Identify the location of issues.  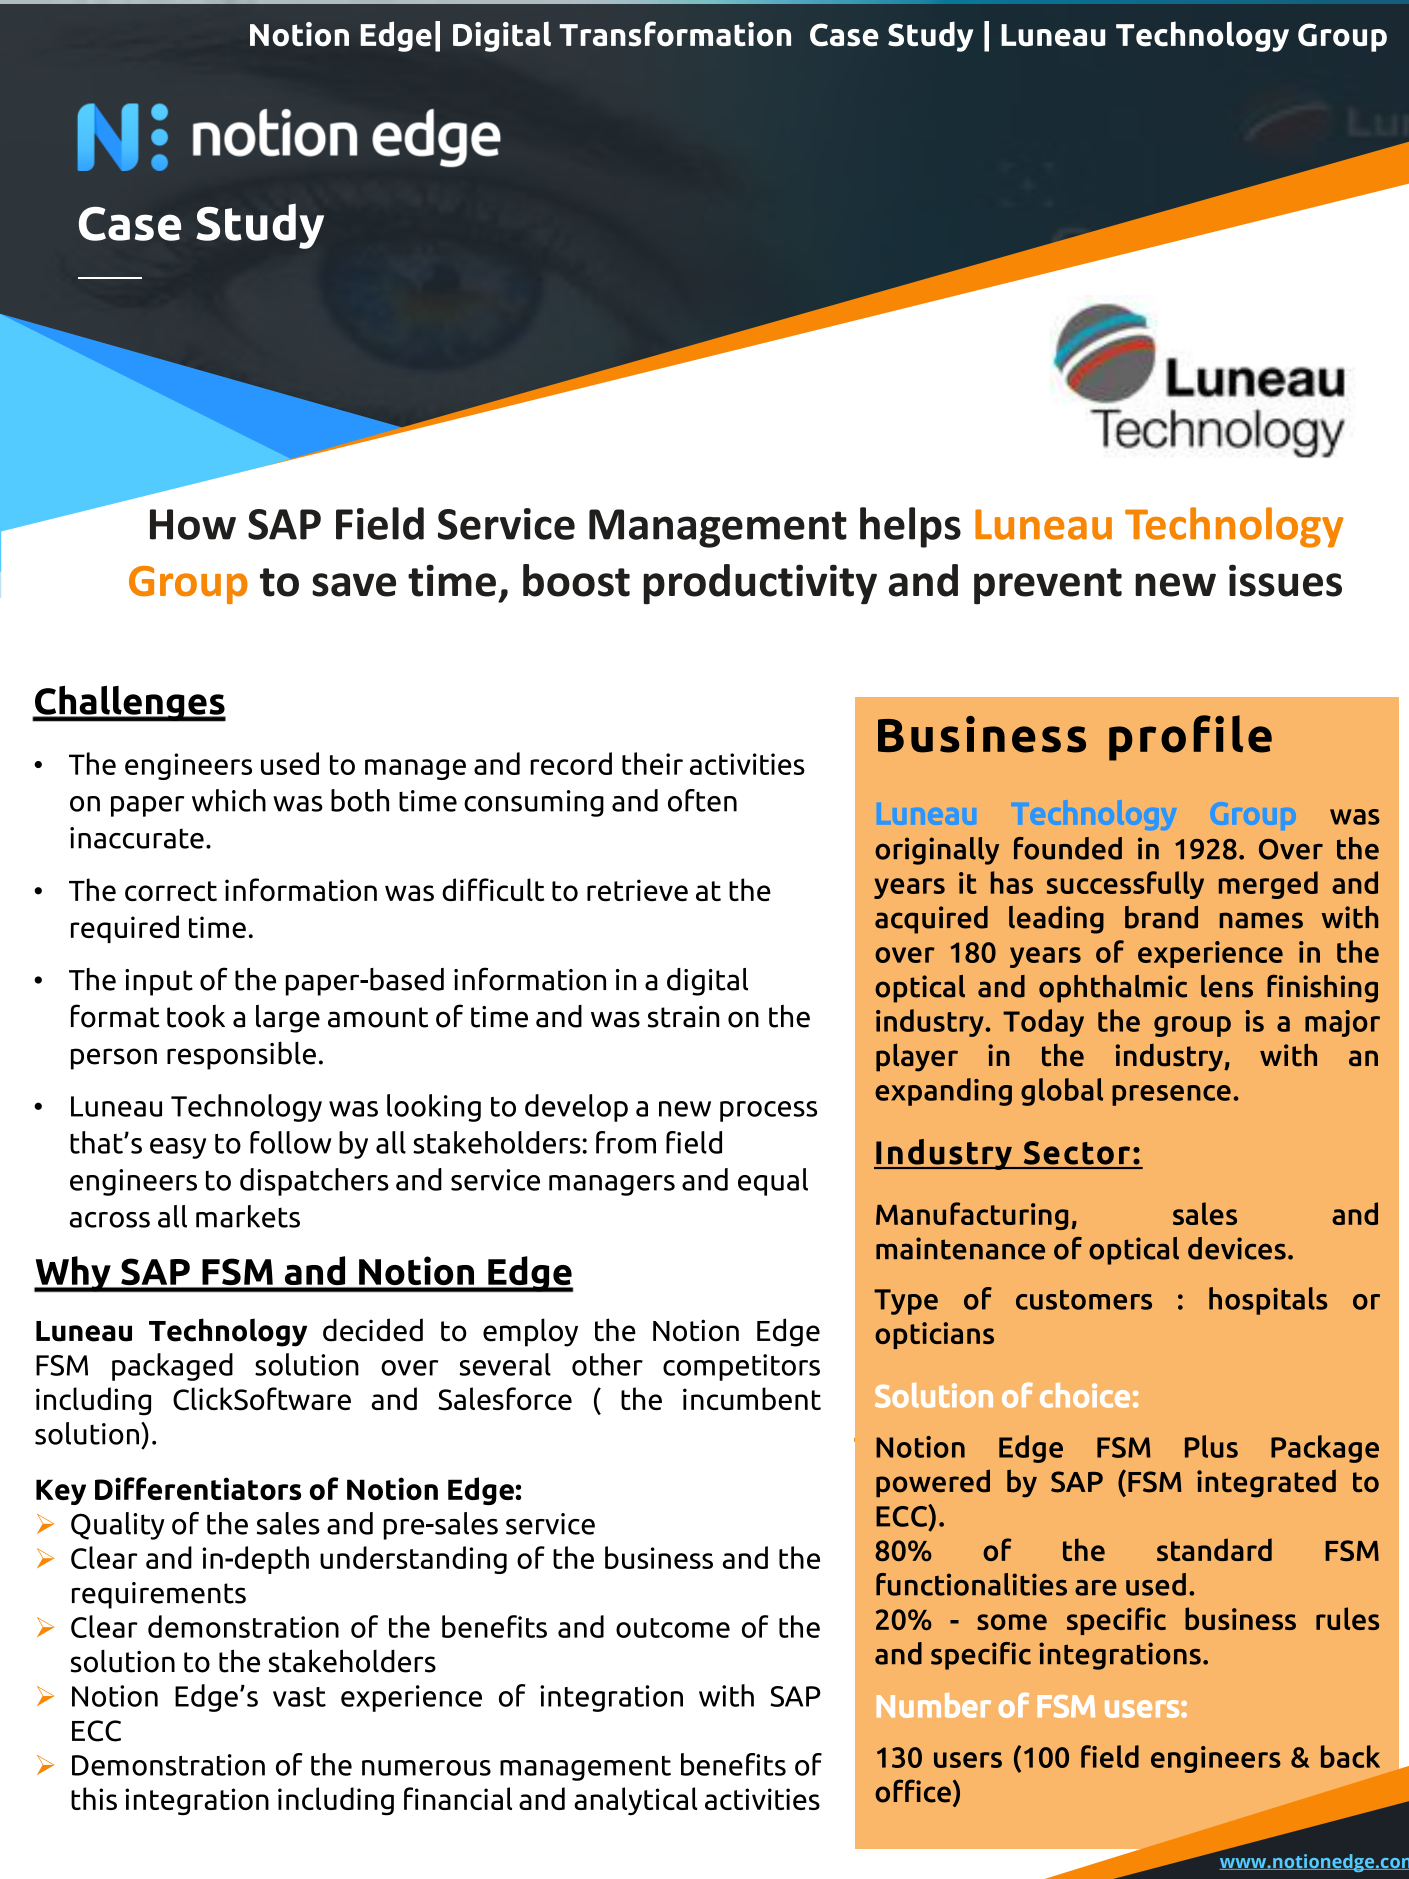
(1285, 580).
